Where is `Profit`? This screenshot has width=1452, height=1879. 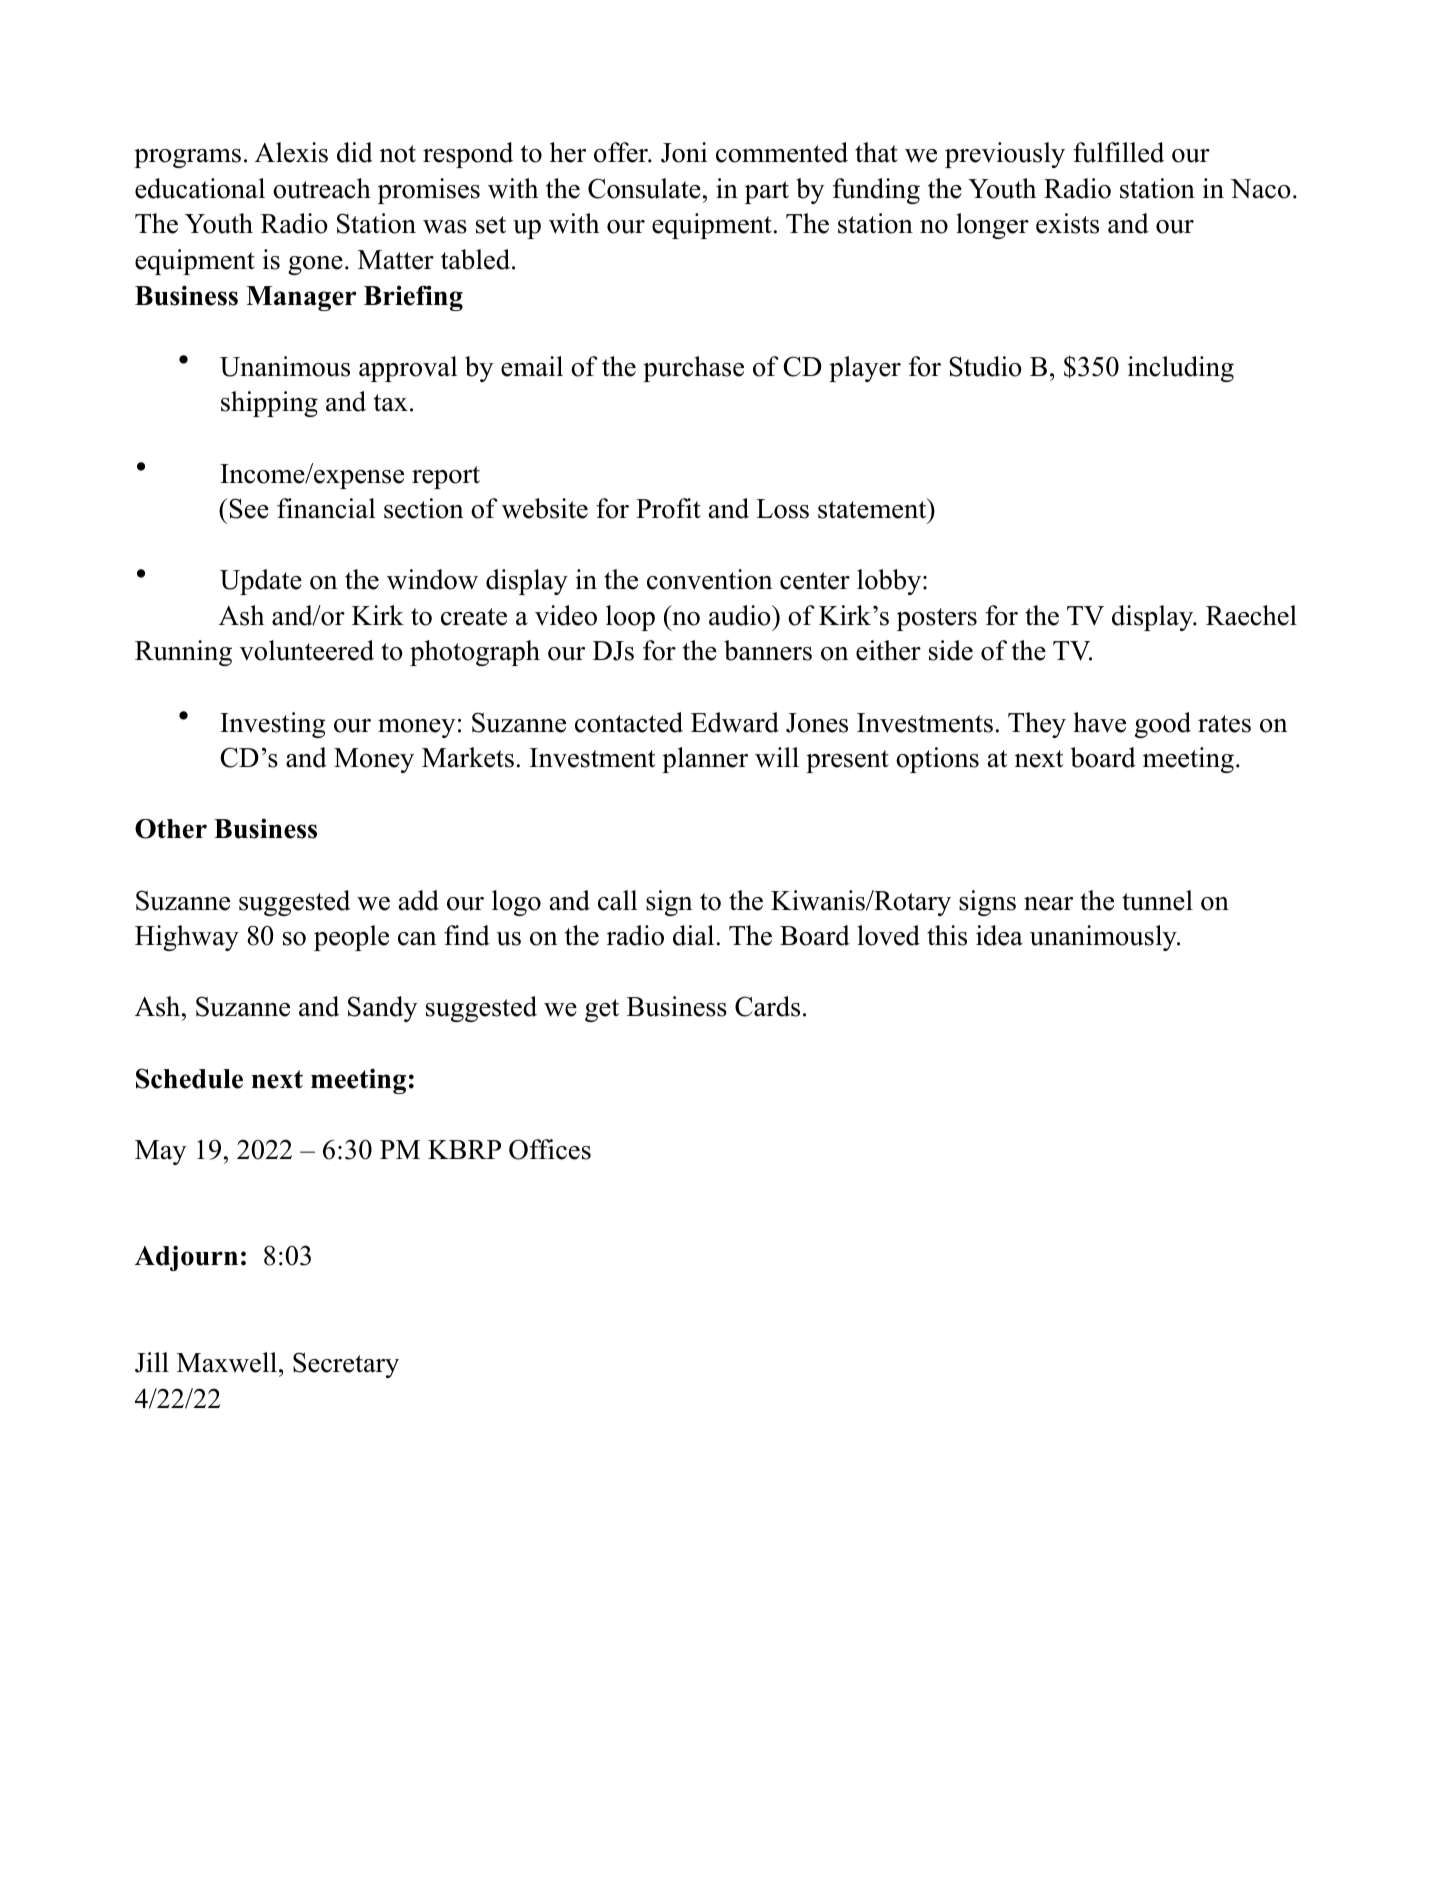
Profit is located at coordinates (668, 508).
